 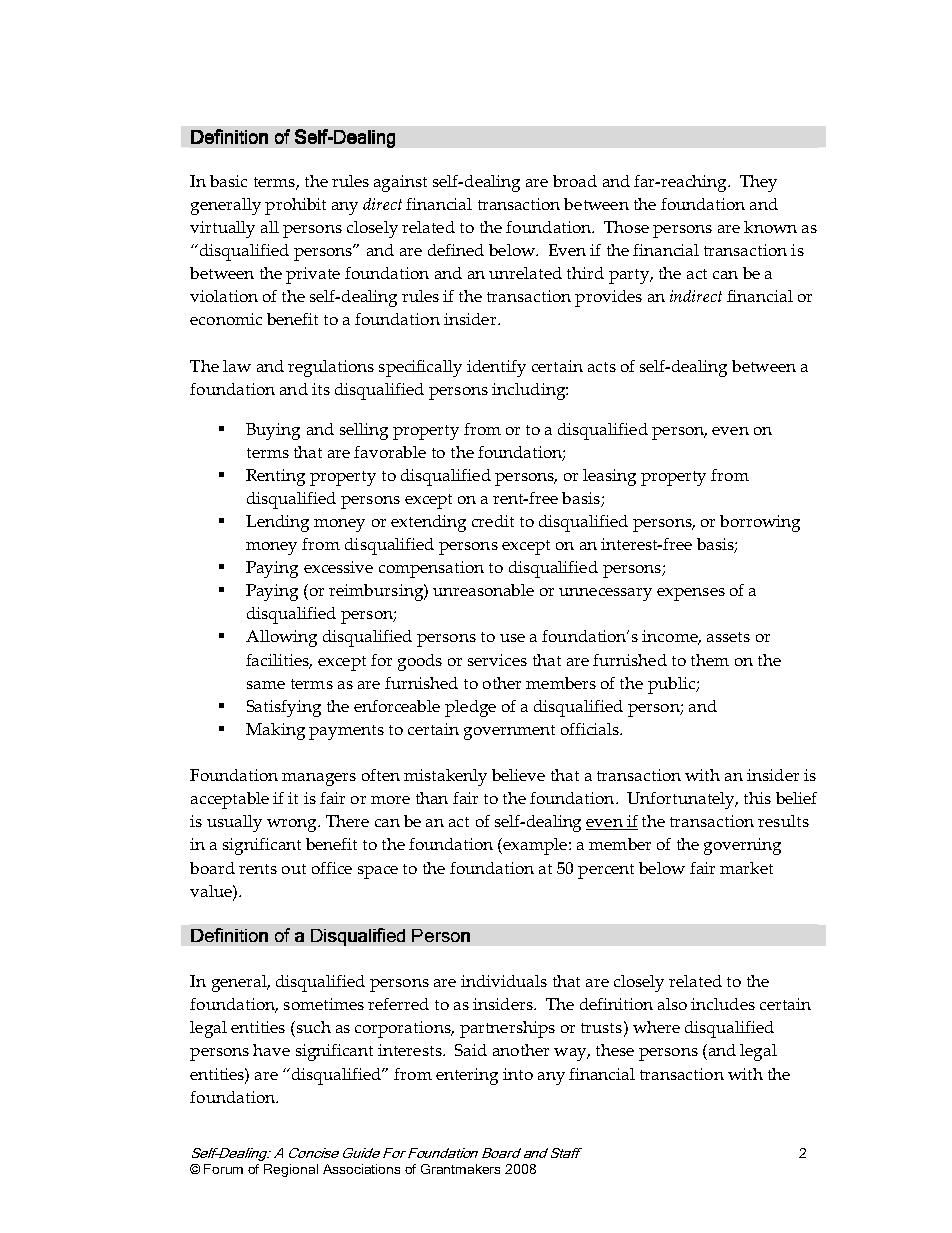 What do you see at coordinates (710, 660) in the image?
I see `them` at bounding box center [710, 660].
